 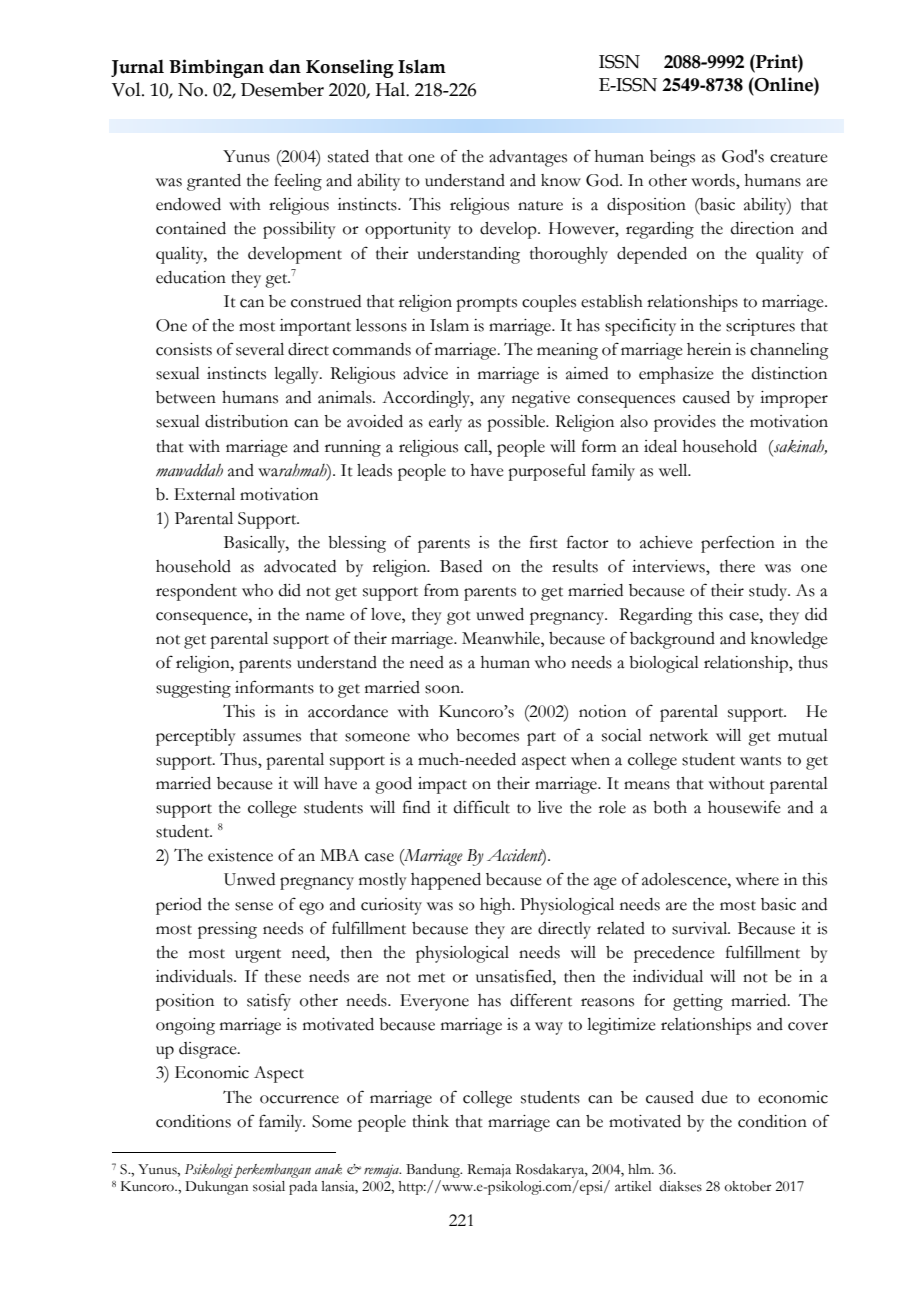 What do you see at coordinates (445, 423) in the image?
I see `early` at bounding box center [445, 423].
